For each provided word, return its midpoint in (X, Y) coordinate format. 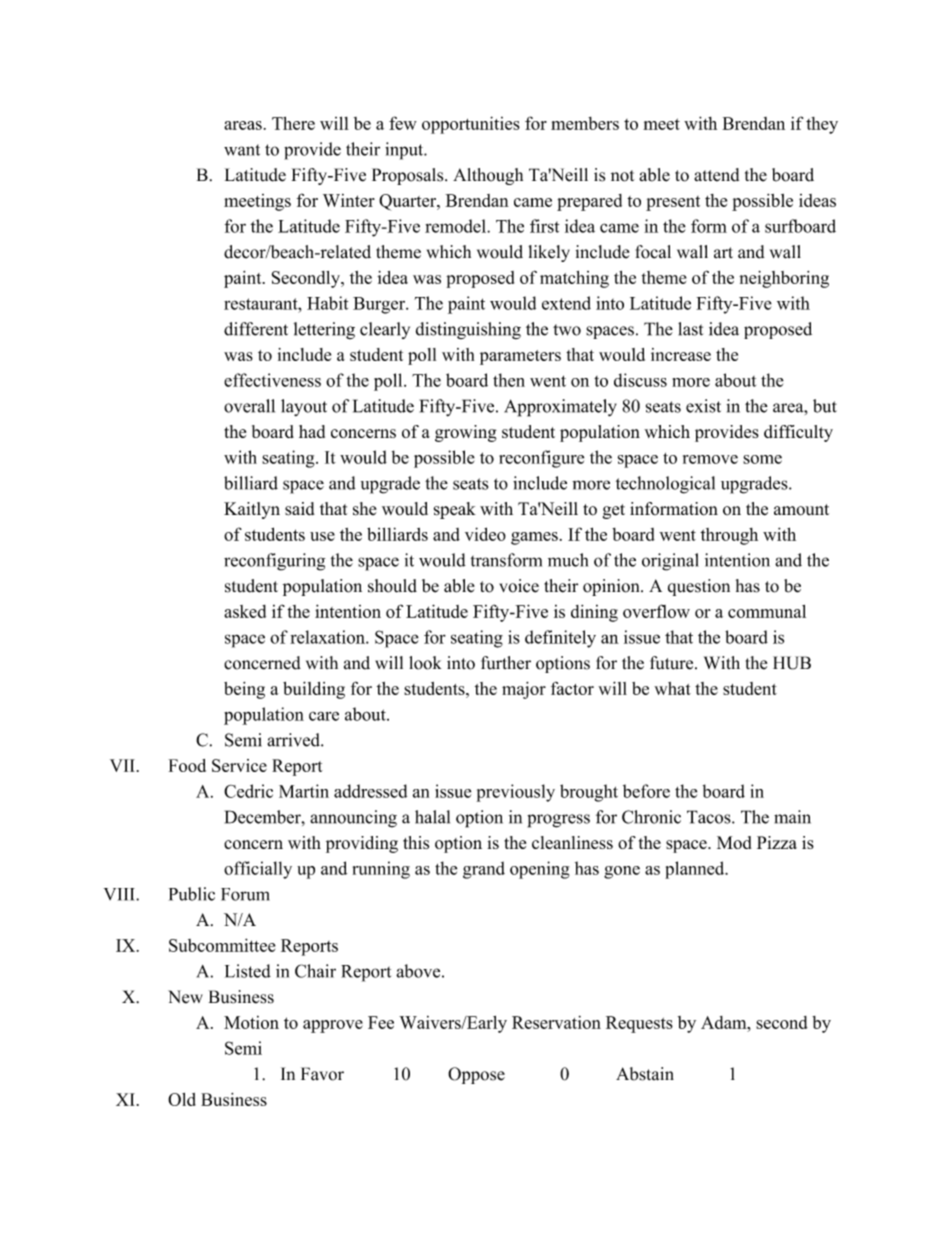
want (242, 150)
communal (767, 611)
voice (519, 586)
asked (245, 611)
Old (182, 1099)
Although (488, 176)
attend (716, 175)
